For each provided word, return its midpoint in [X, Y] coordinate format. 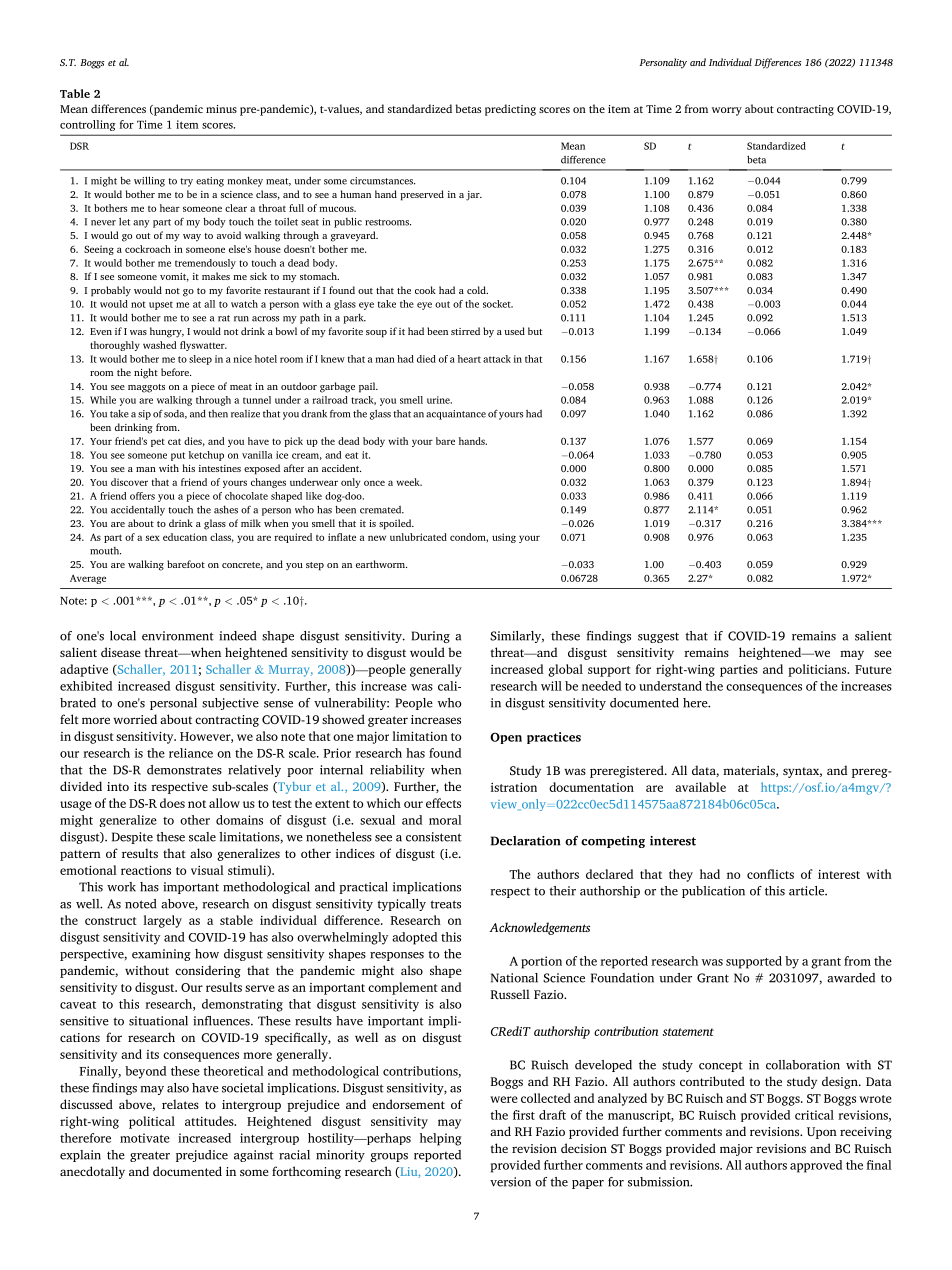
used [514, 331]
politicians [818, 670]
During [431, 637]
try [186, 182]
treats [445, 904]
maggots [146, 388]
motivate [145, 1138]
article [807, 891]
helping [441, 1139]
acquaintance [456, 415]
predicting [510, 110]
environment [178, 636]
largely [162, 921]
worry [727, 111]
